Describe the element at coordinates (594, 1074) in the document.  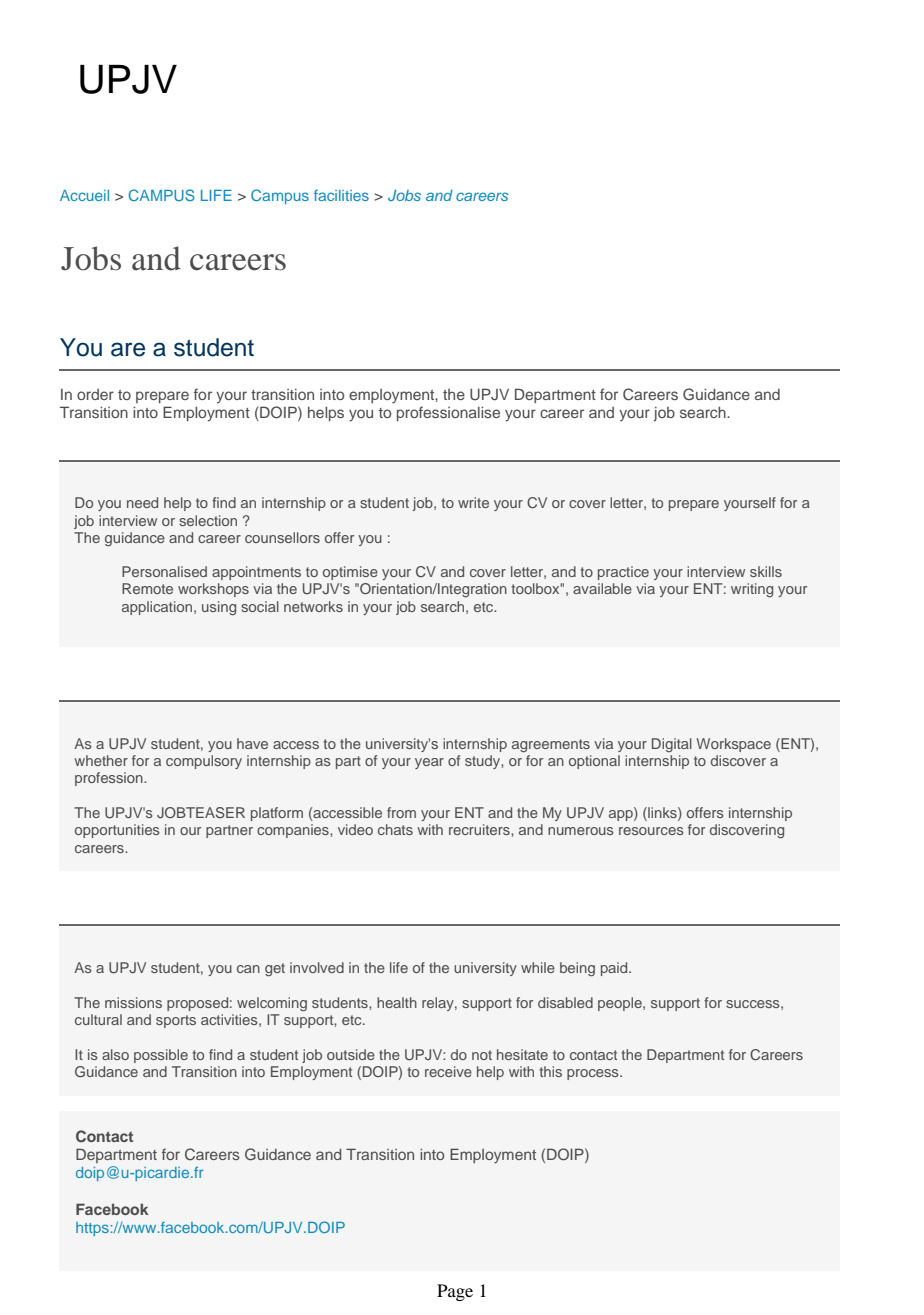
I see `process` at that location.
